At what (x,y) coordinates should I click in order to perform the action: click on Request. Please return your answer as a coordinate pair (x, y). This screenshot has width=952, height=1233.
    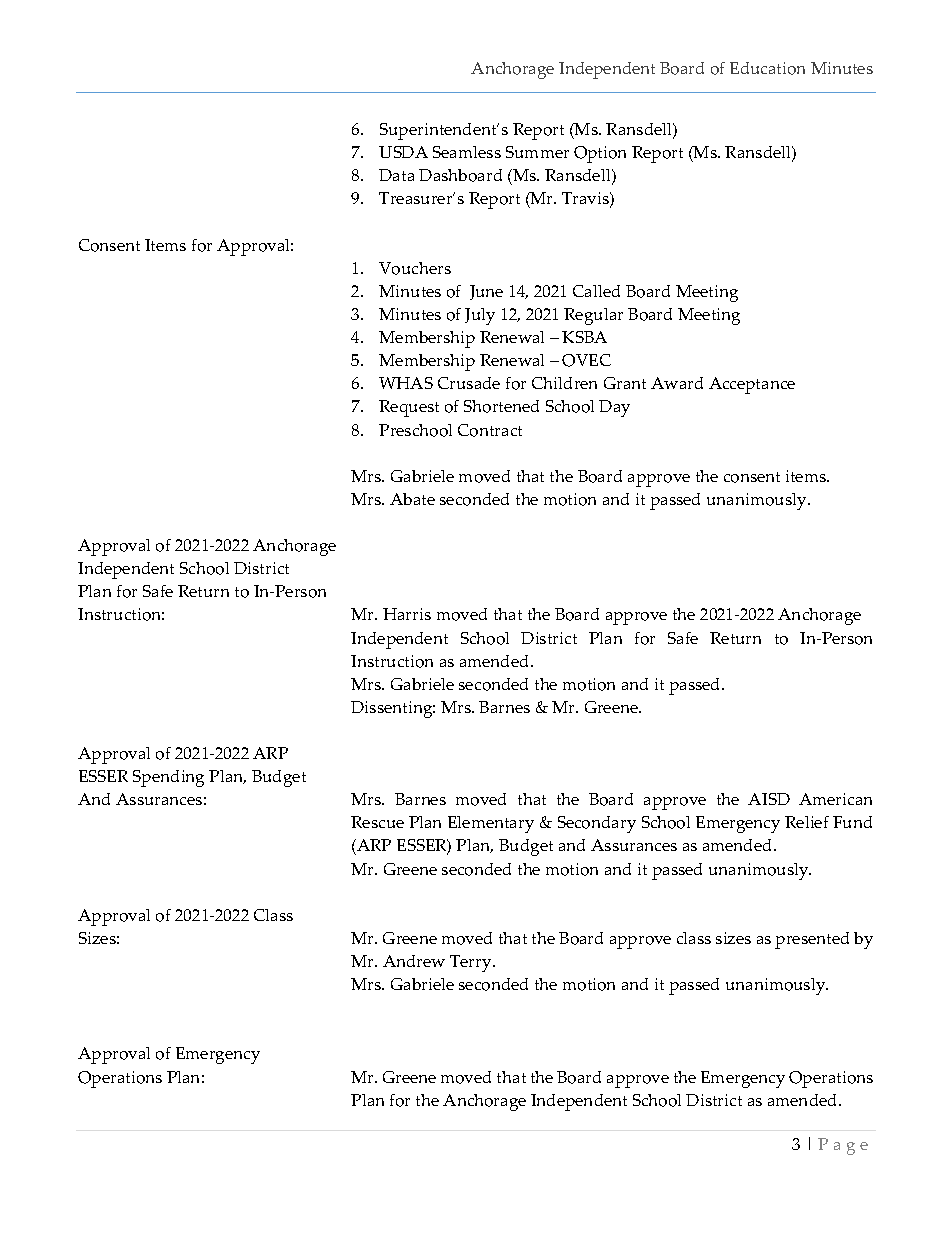
    Looking at the image, I should click on (409, 408).
